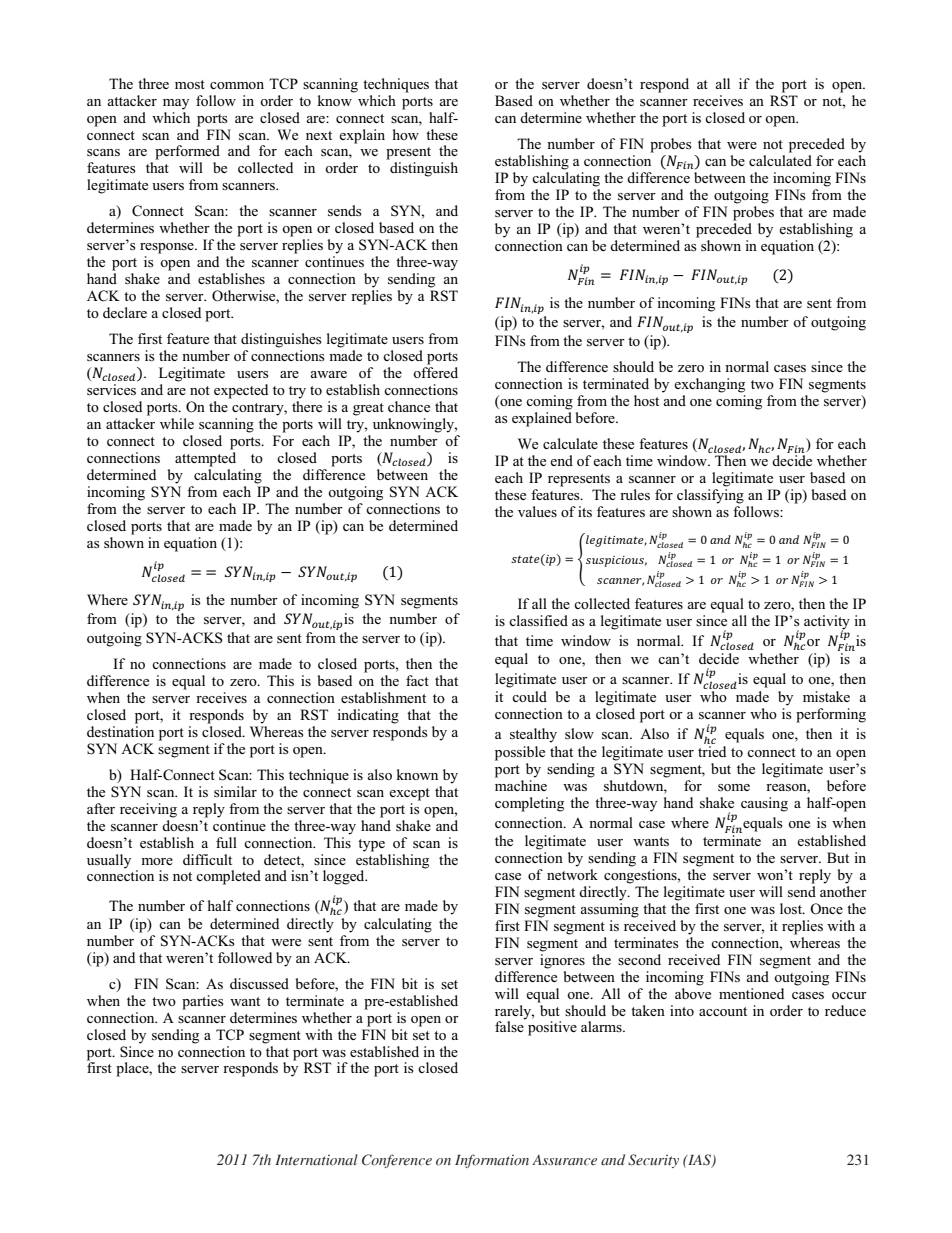 This image has width=952, height=1233. Describe the element at coordinates (319, 135) in the image. I see `next` at that location.
